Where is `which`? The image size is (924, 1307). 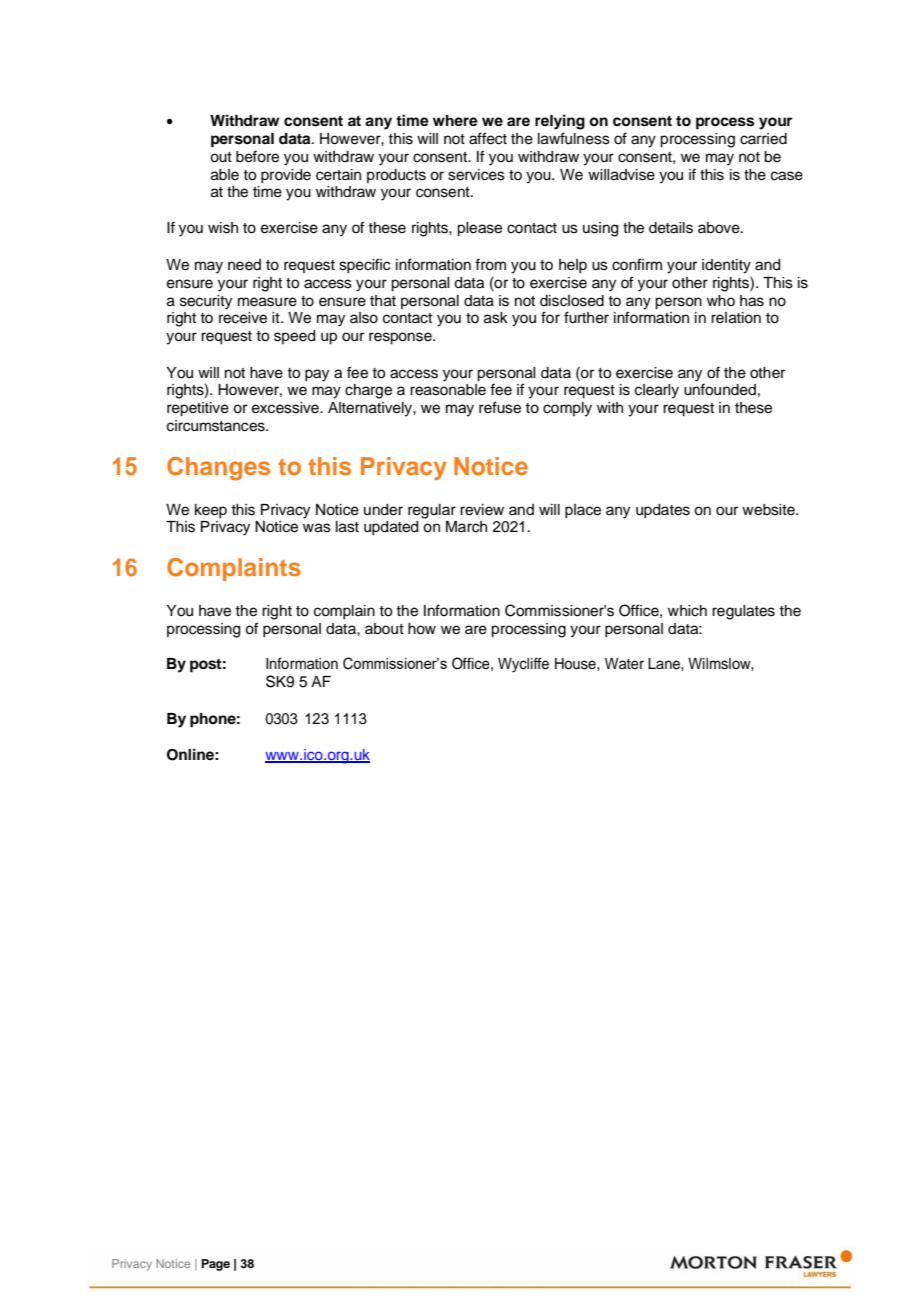 which is located at coordinates (687, 611).
